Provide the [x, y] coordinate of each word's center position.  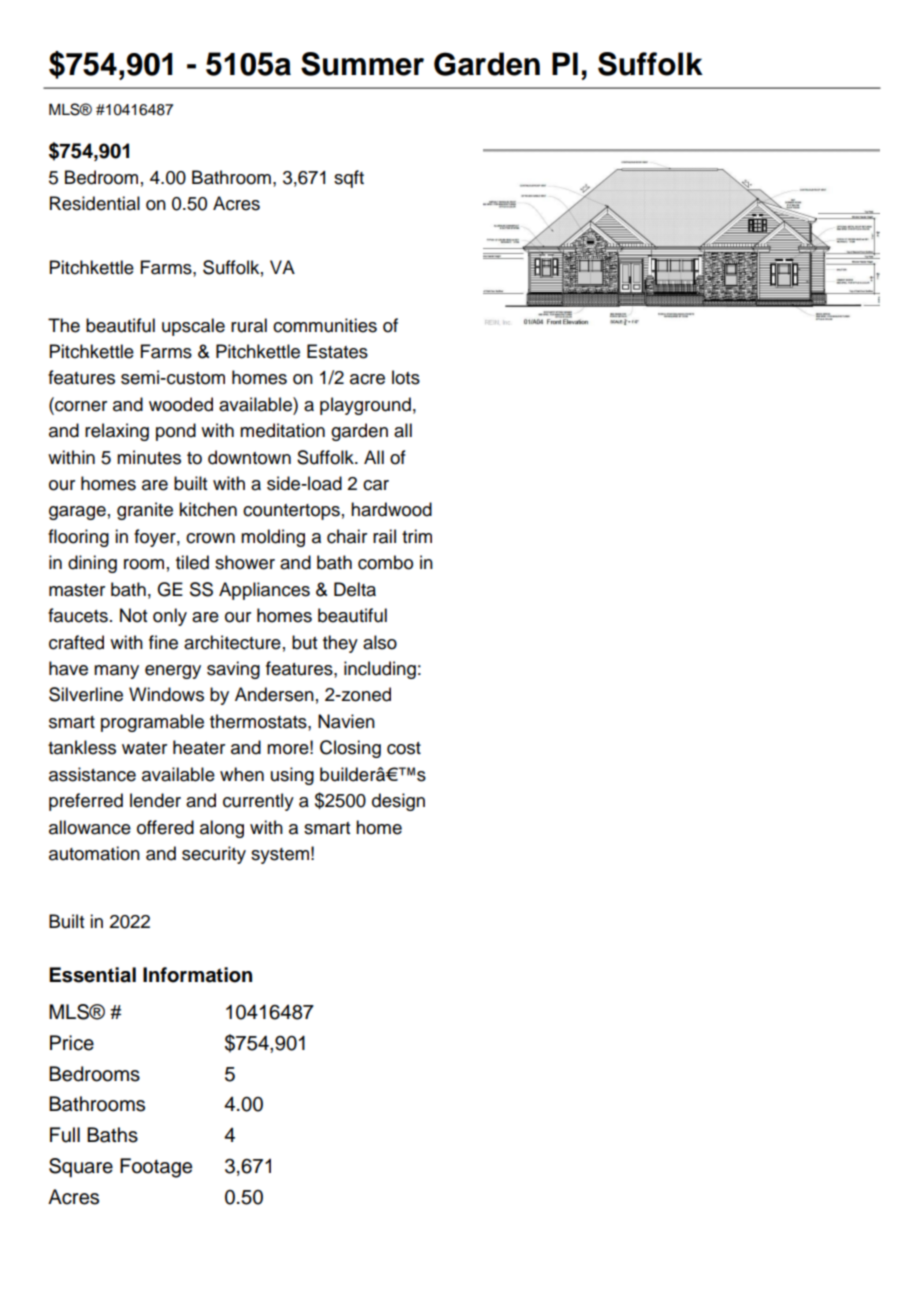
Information [197, 975]
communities [325, 325]
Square [81, 1168]
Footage [156, 1168]
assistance [92, 774]
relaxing [117, 432]
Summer [362, 64]
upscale [193, 327]
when [242, 774]
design [398, 802]
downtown [249, 457]
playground [365, 406]
